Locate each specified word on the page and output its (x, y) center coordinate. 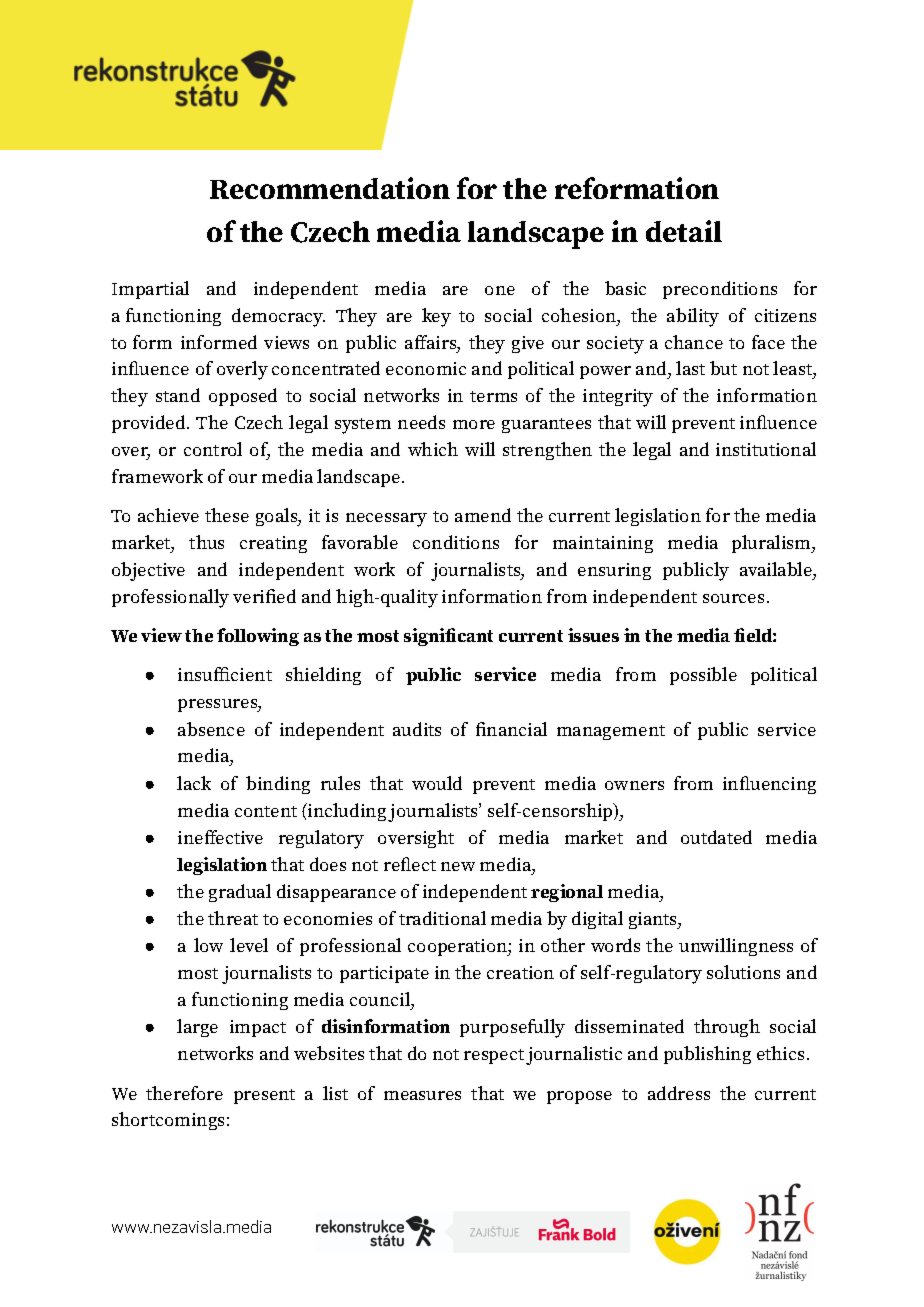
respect (494, 1056)
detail (684, 231)
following (258, 637)
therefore (184, 1093)
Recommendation (330, 188)
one (500, 290)
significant (448, 637)
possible (703, 676)
